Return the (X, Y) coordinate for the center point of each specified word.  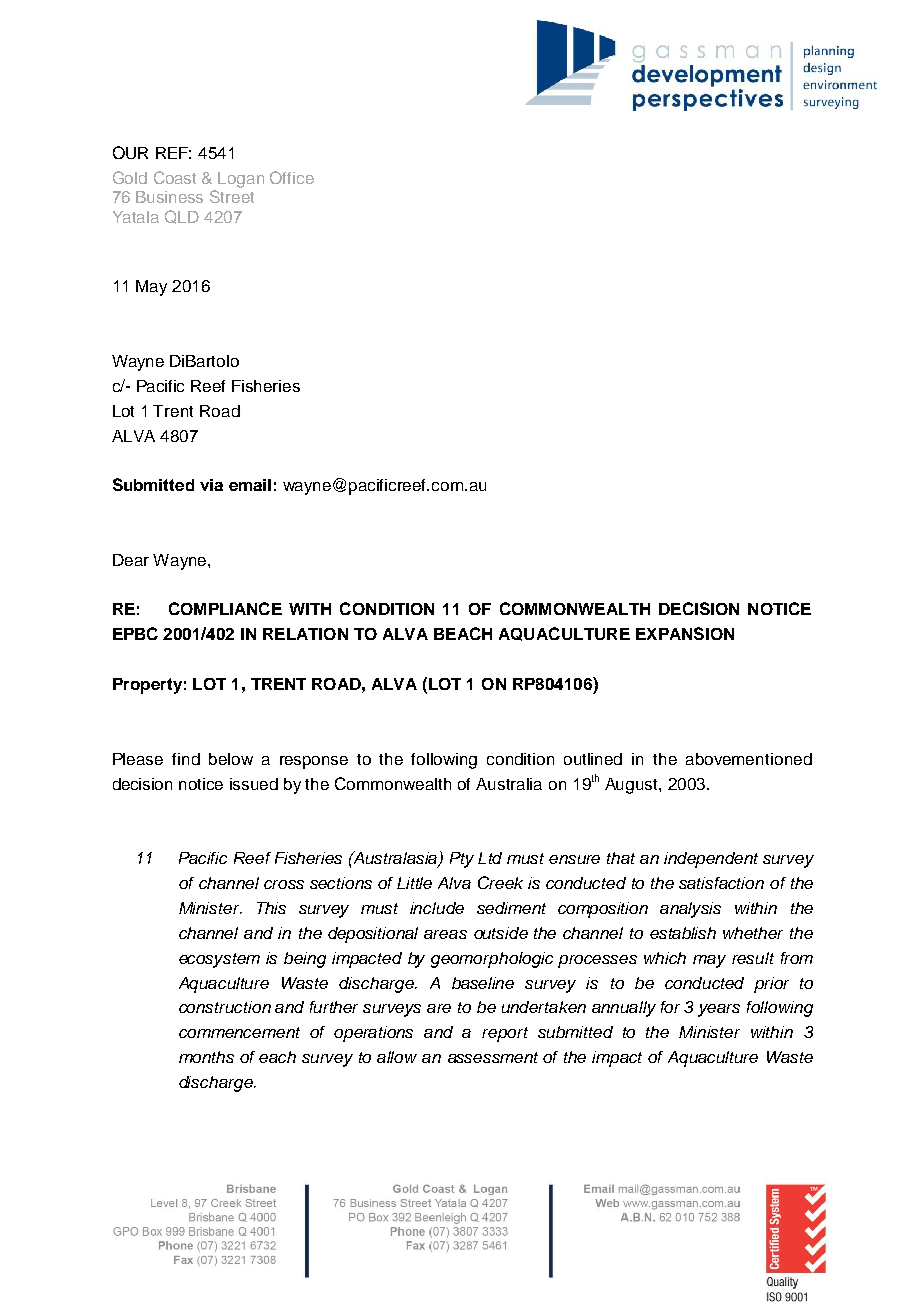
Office (292, 177)
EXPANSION (685, 633)
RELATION (305, 634)
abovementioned (749, 759)
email (250, 485)
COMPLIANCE (225, 608)
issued (254, 784)
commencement (239, 1032)
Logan (241, 180)
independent (711, 860)
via (211, 485)
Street (232, 196)
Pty (462, 860)
